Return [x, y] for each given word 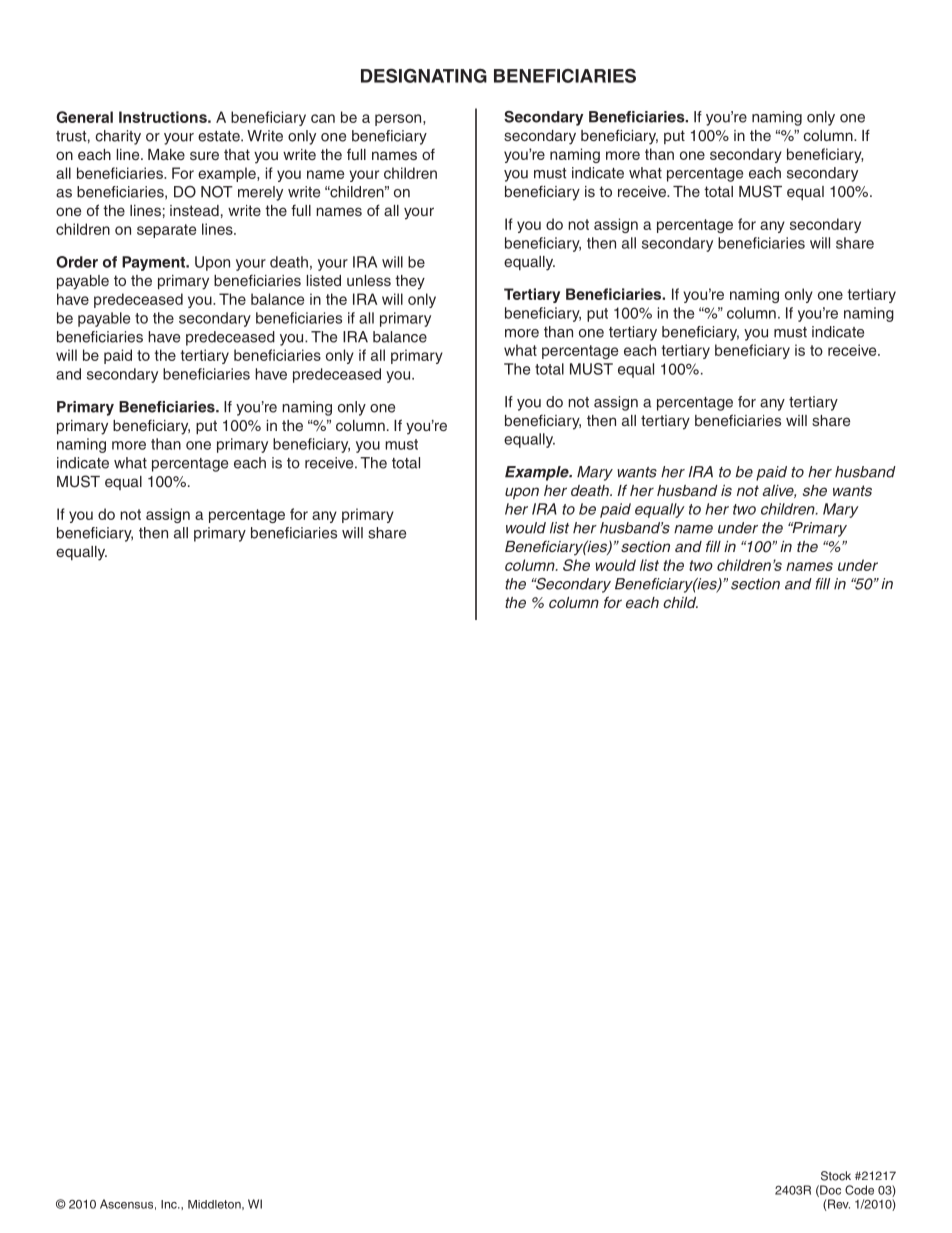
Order [77, 262]
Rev [839, 1204]
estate [220, 136]
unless [369, 280]
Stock [836, 1176]
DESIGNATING [424, 75]
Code [859, 1190]
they [410, 282]
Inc [170, 1204]
